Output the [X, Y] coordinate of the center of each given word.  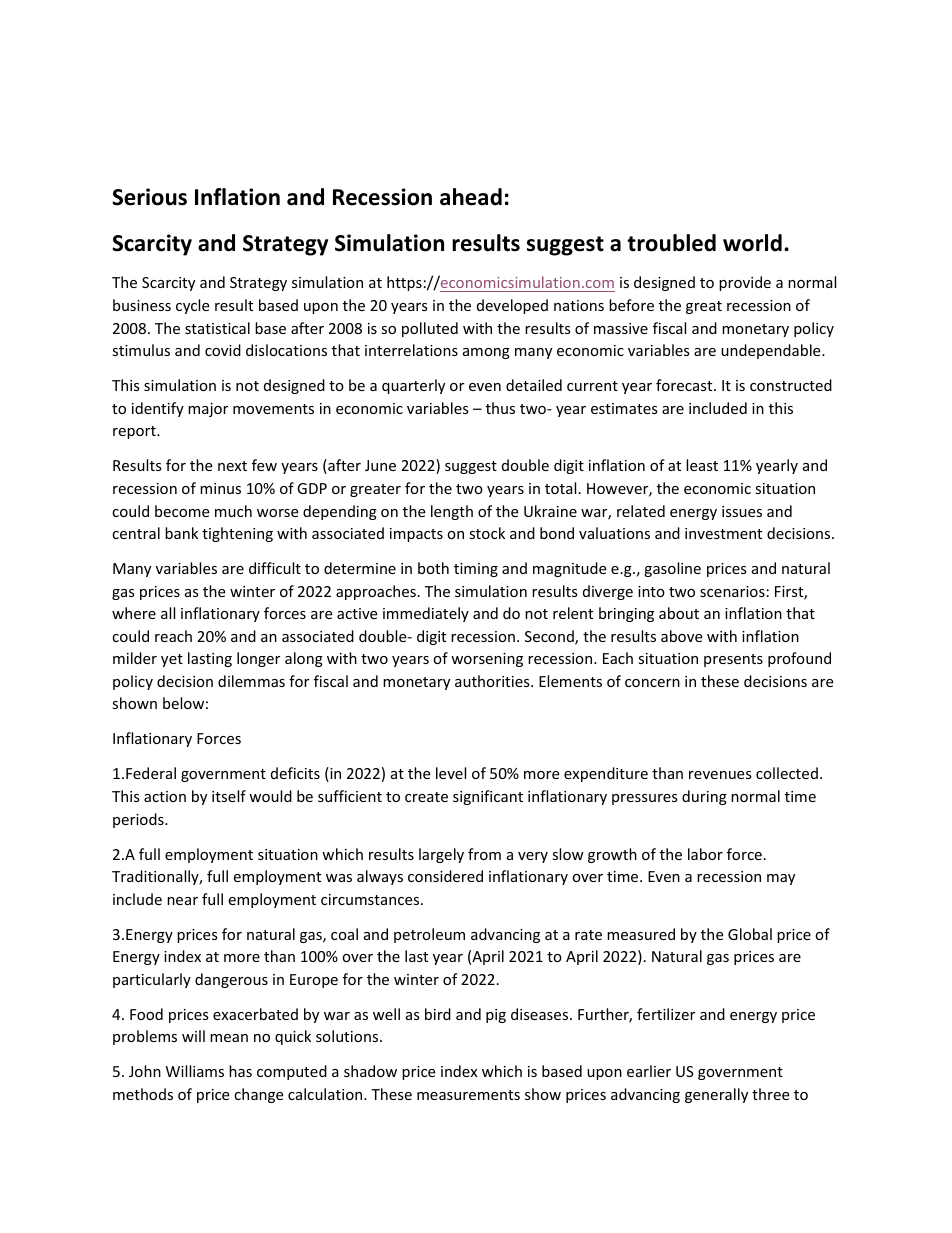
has [240, 1071]
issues [742, 511]
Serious [149, 197]
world [752, 243]
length [452, 512]
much [233, 511]
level [451, 773]
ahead [471, 197]
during [704, 797]
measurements [468, 1095]
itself [229, 796]
